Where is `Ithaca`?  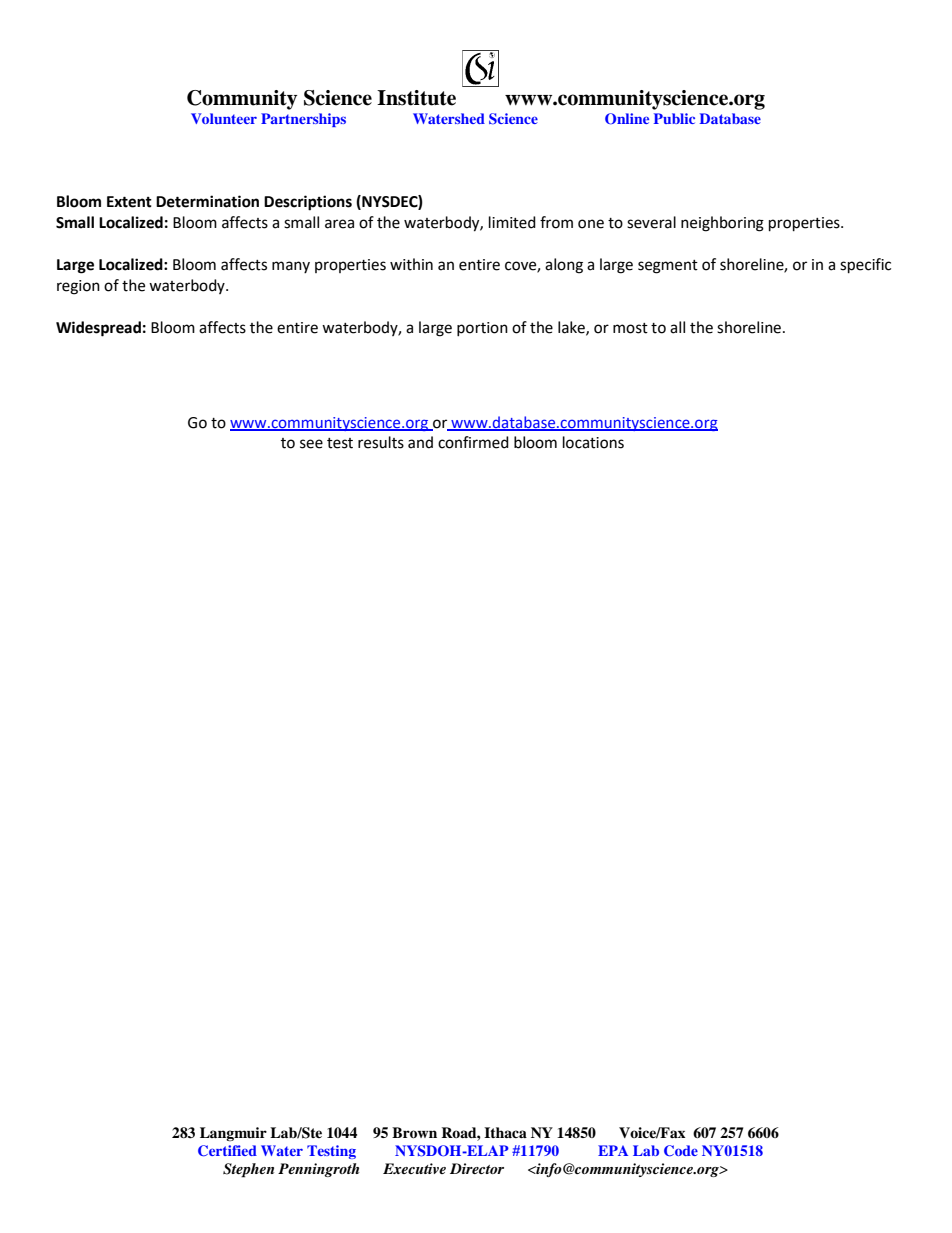
Ithaca is located at coordinates (505, 1132).
